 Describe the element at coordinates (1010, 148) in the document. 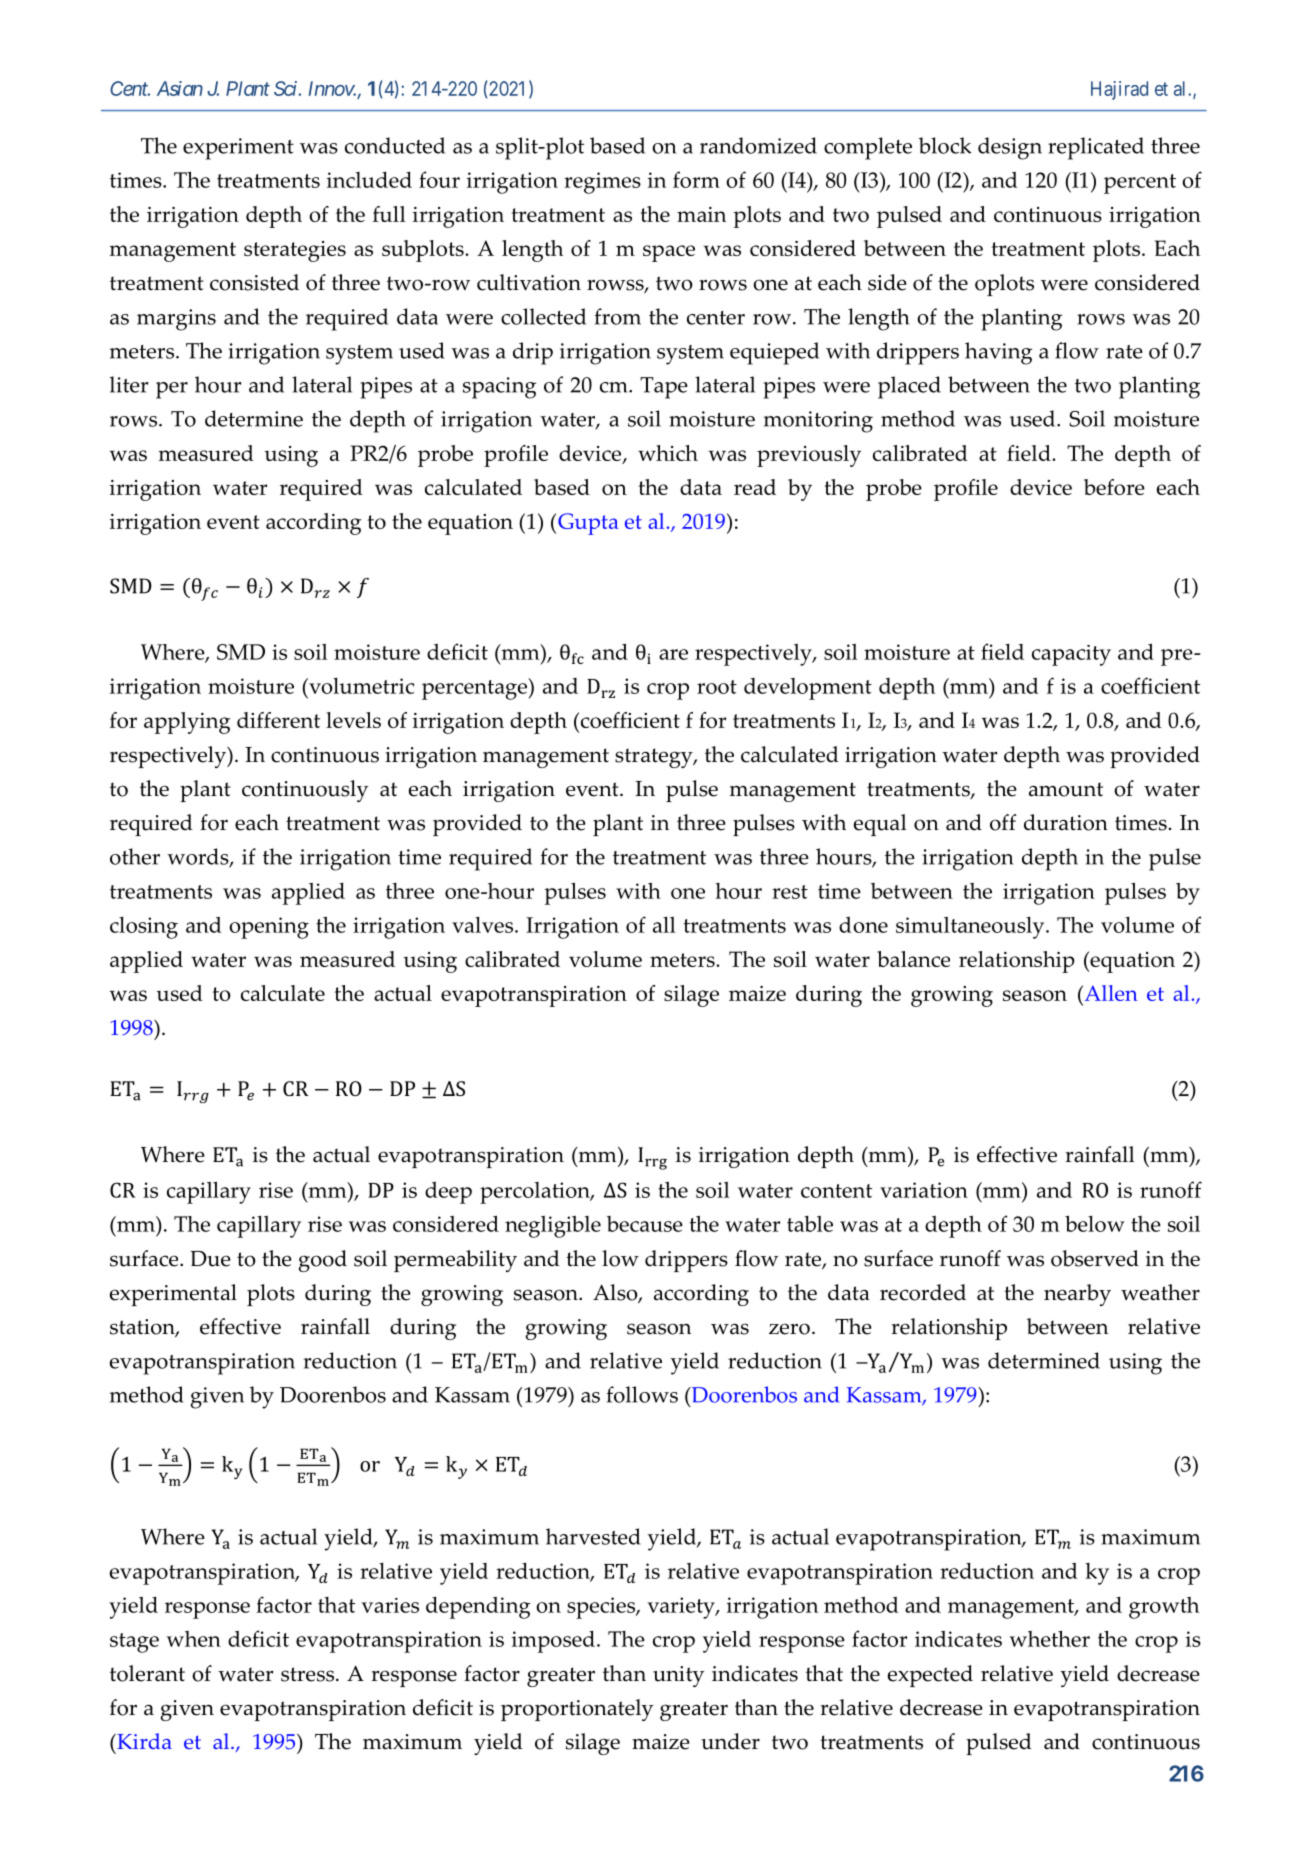

I see `design` at that location.
